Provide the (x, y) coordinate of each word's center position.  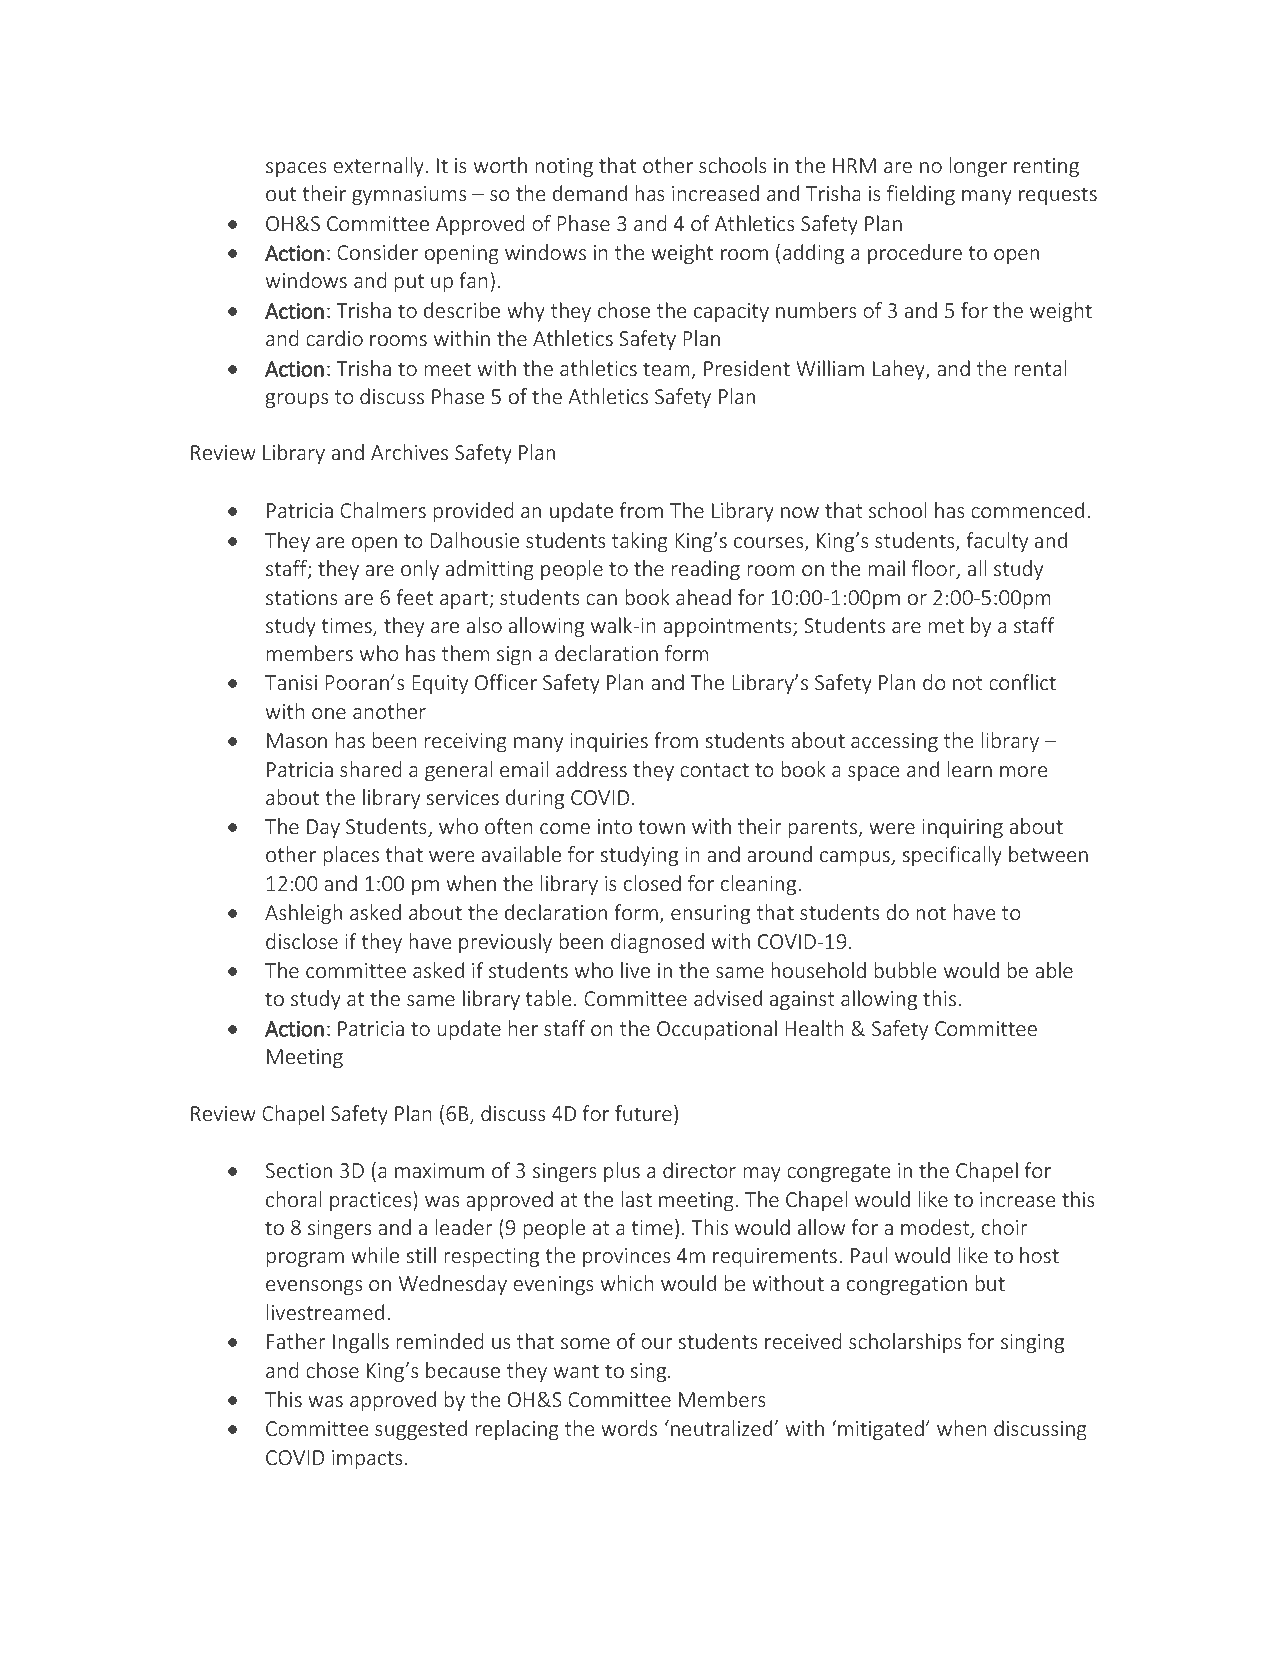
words (629, 1428)
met (946, 626)
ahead (703, 597)
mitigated (881, 1430)
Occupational (717, 1030)
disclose (302, 941)
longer (978, 167)
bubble (905, 970)
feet (415, 597)
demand (590, 193)
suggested (421, 1430)
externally (378, 167)
